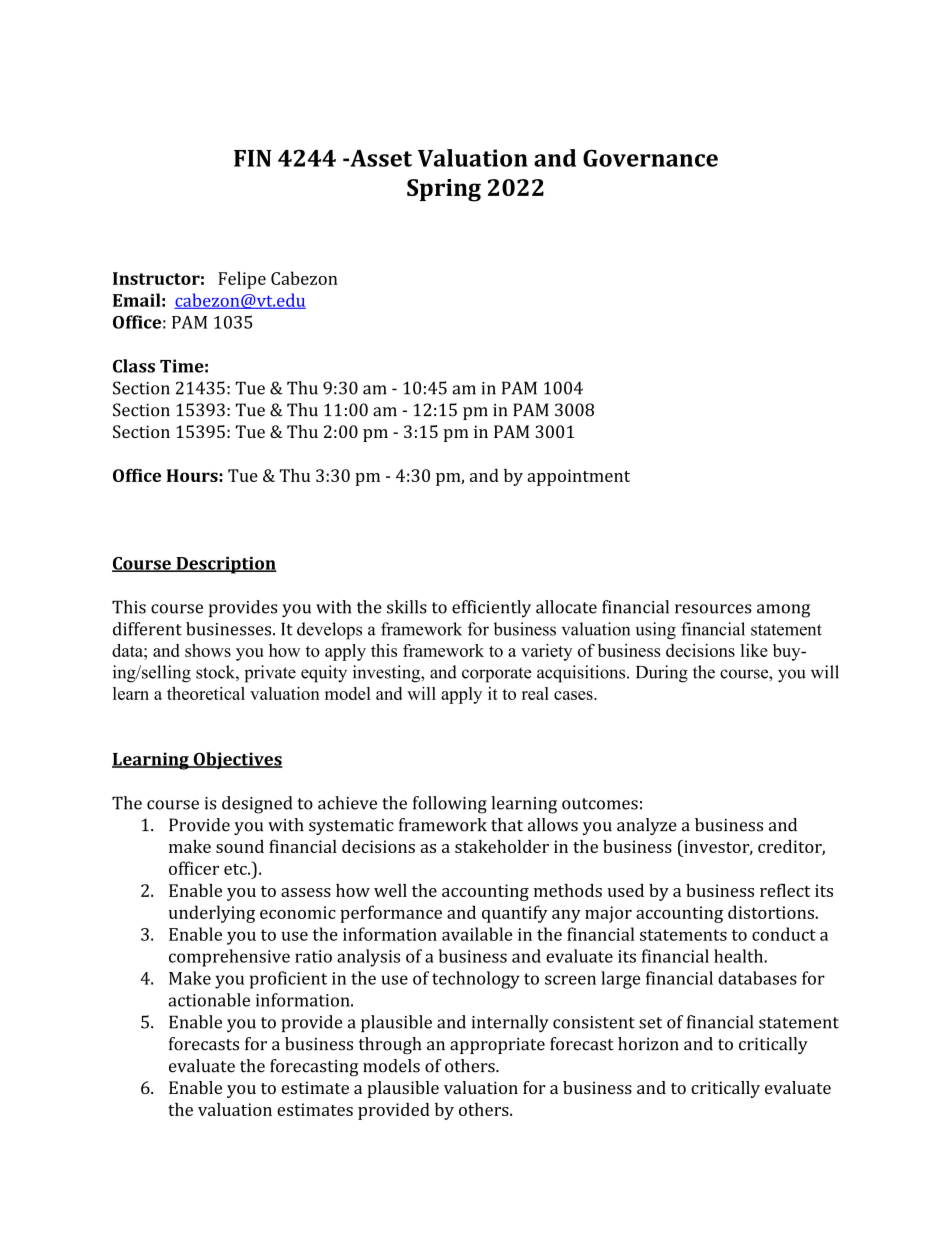  What do you see at coordinates (713, 609) in the screenshot?
I see `resources` at bounding box center [713, 609].
